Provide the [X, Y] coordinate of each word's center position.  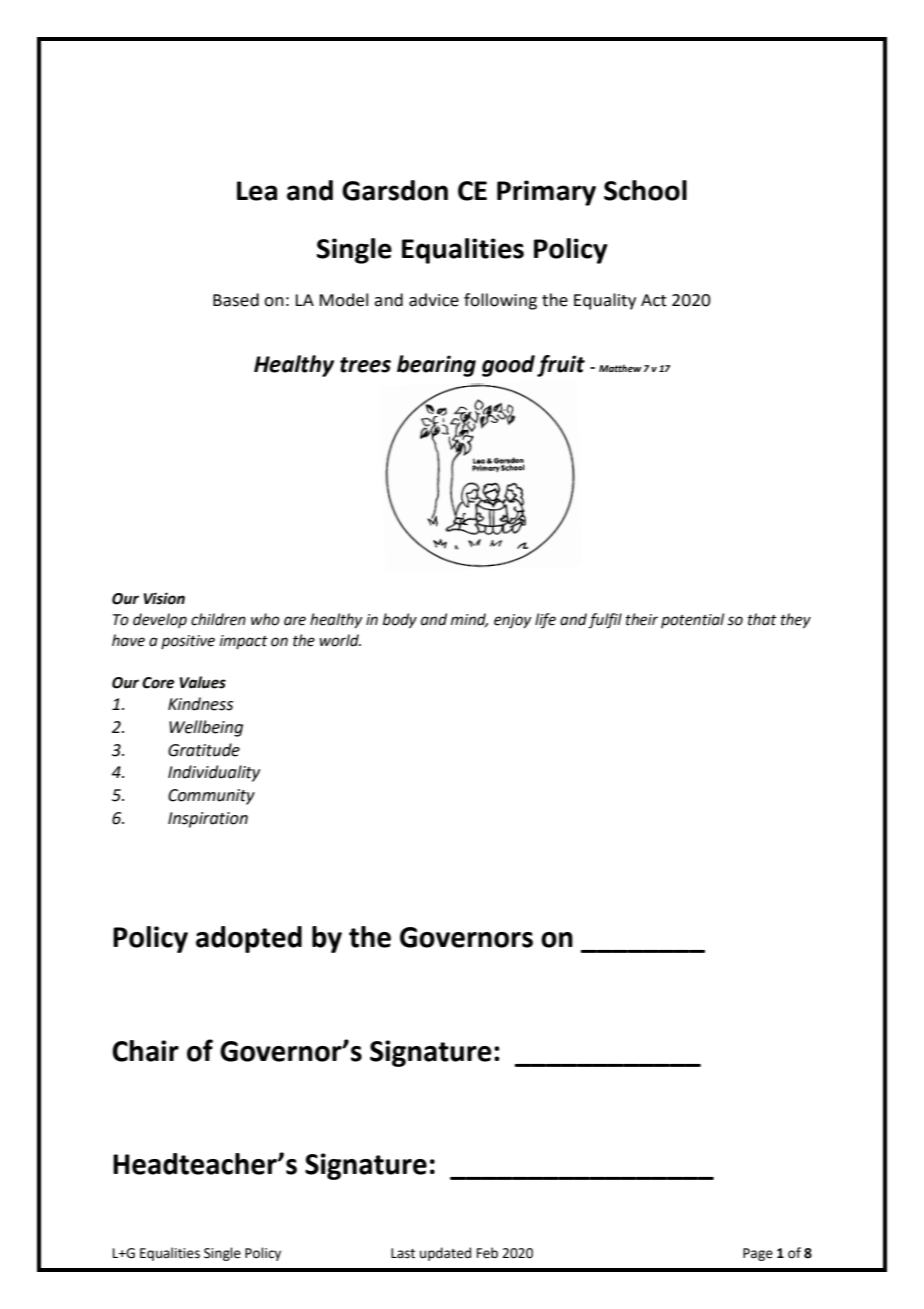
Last [403, 1253]
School [645, 190]
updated [445, 1254]
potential [692, 620]
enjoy [512, 621]
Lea [257, 191]
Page [758, 1254]
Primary [546, 193]
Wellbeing [206, 728]
